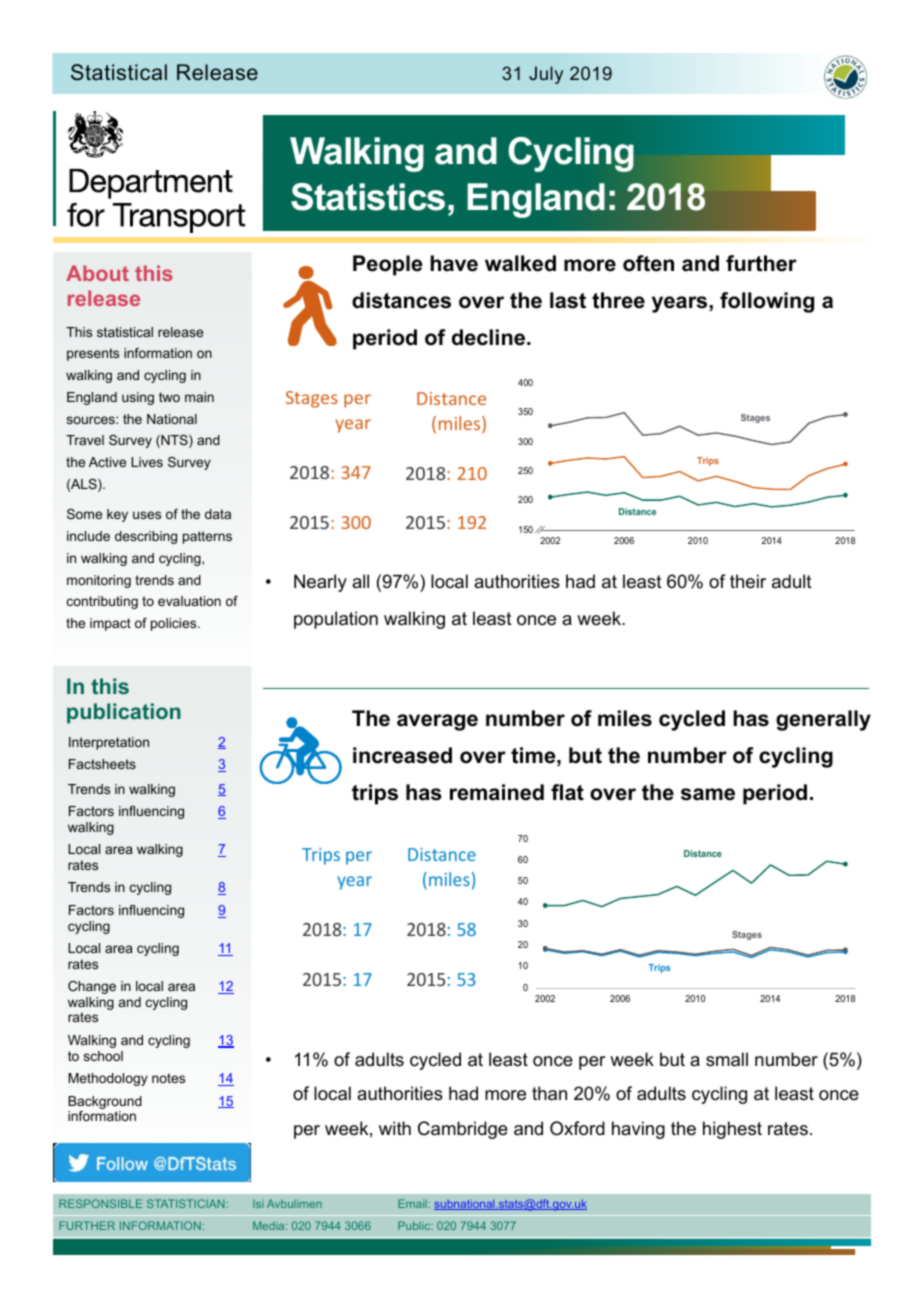  Describe the element at coordinates (109, 743) in the document. I see `Interpretation` at that location.
